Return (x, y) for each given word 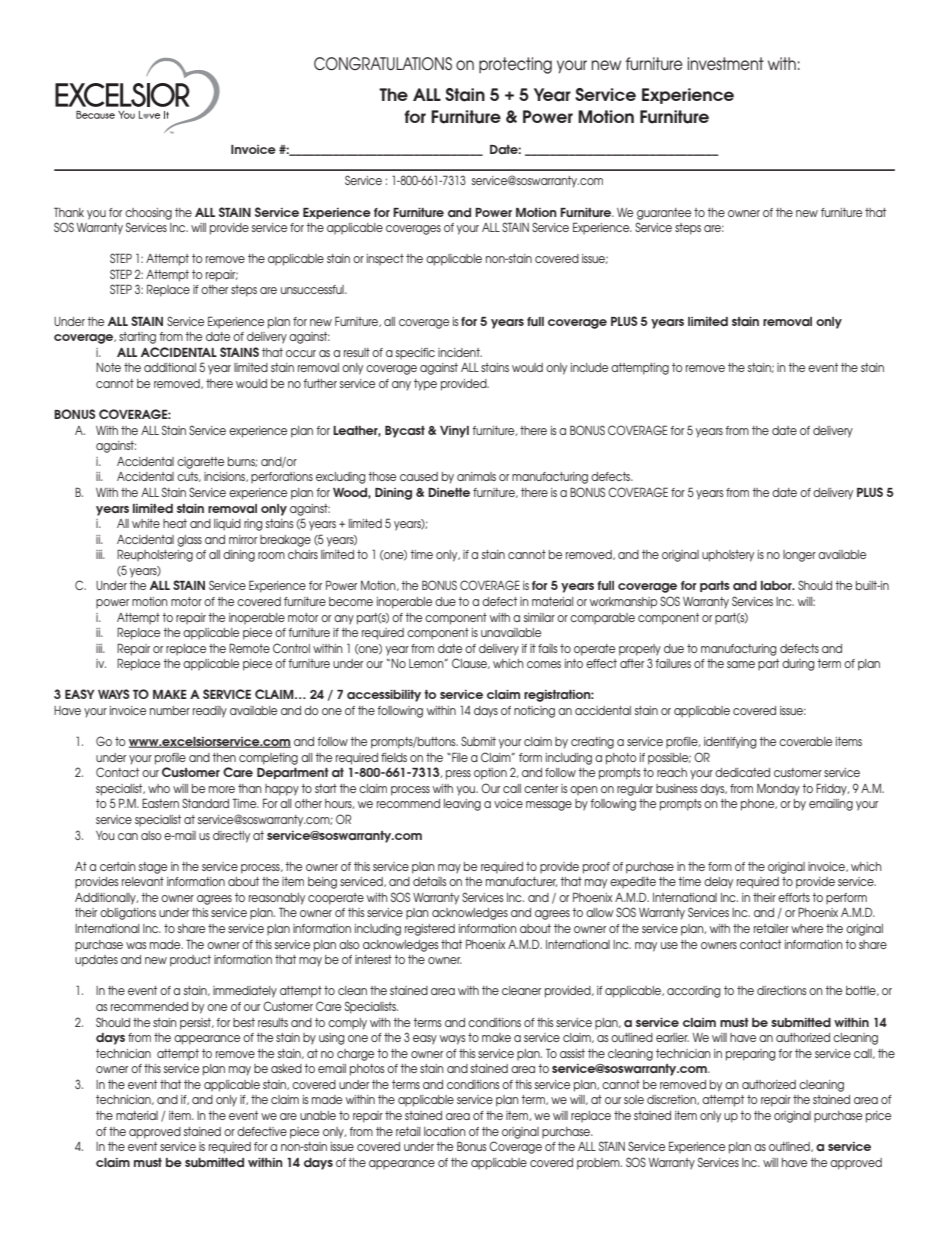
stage (152, 868)
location (445, 1131)
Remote (249, 648)
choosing (148, 214)
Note (108, 367)
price (878, 1117)
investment (726, 63)
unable (318, 1115)
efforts (794, 897)
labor (777, 585)
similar (539, 617)
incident (460, 352)
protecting (515, 65)
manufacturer (521, 882)
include (589, 367)
